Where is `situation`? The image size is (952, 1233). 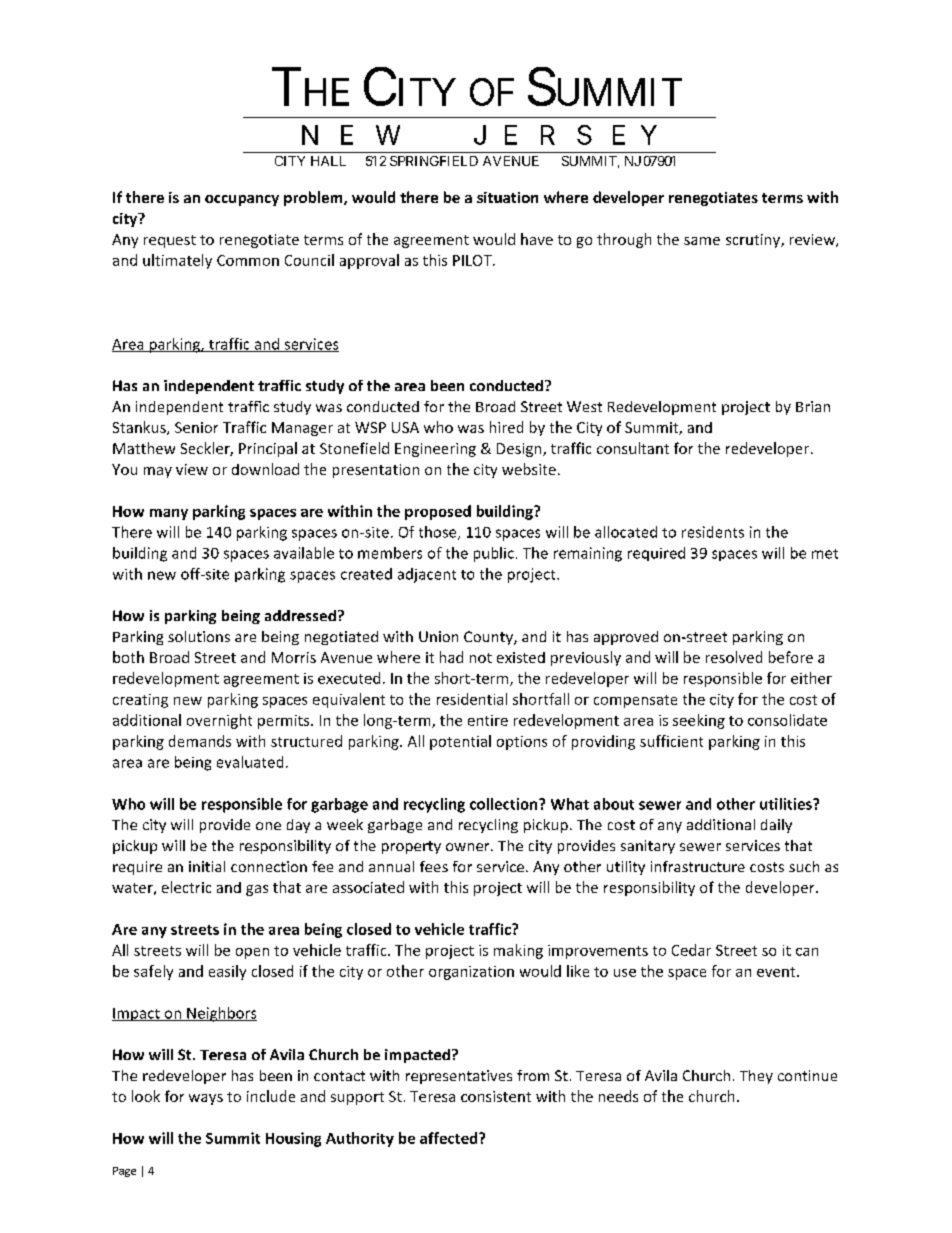 situation is located at coordinates (507, 197).
